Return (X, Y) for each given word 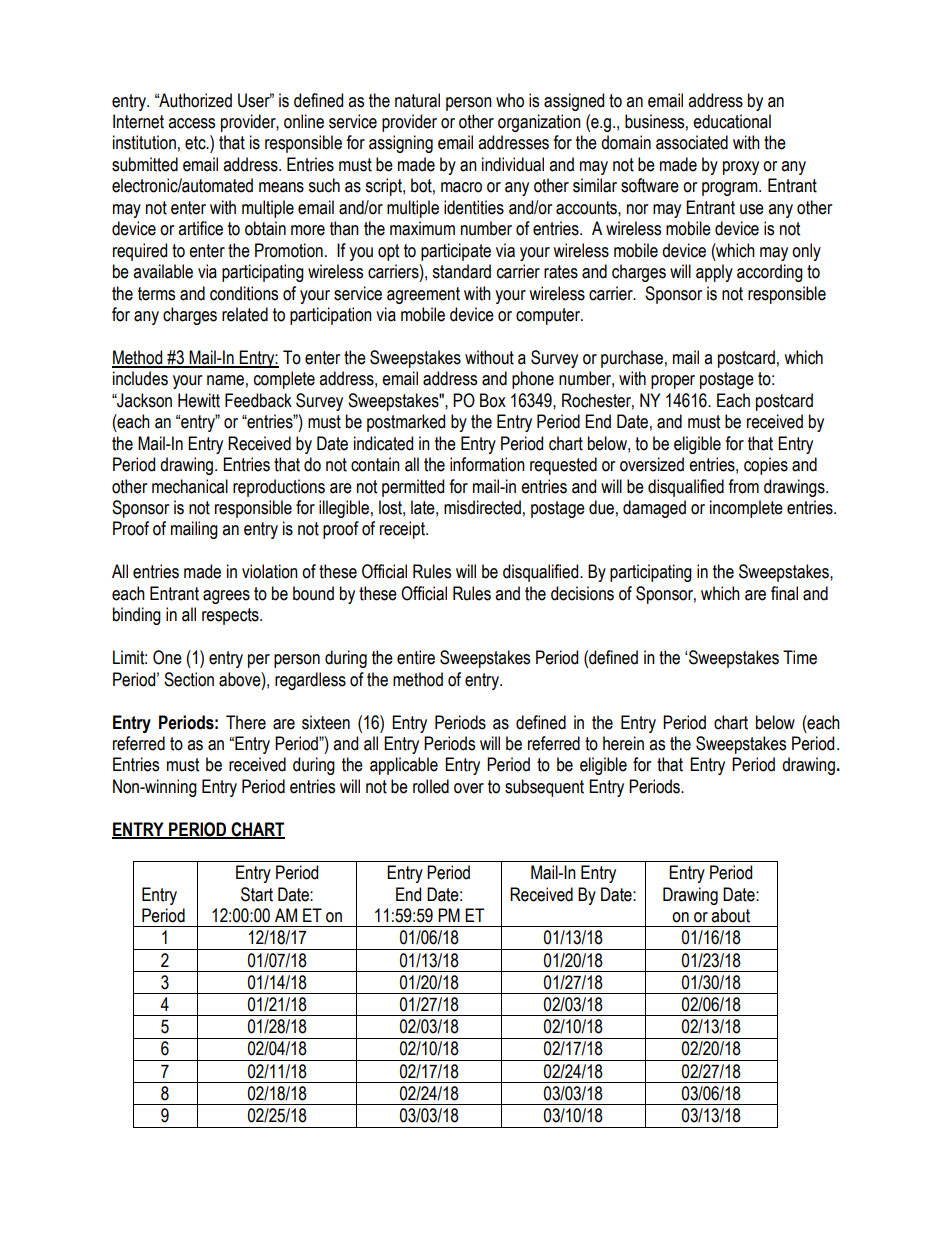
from (743, 486)
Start (257, 894)
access (191, 123)
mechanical (190, 486)
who (510, 100)
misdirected (482, 507)
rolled (431, 786)
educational (732, 121)
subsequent (544, 788)
